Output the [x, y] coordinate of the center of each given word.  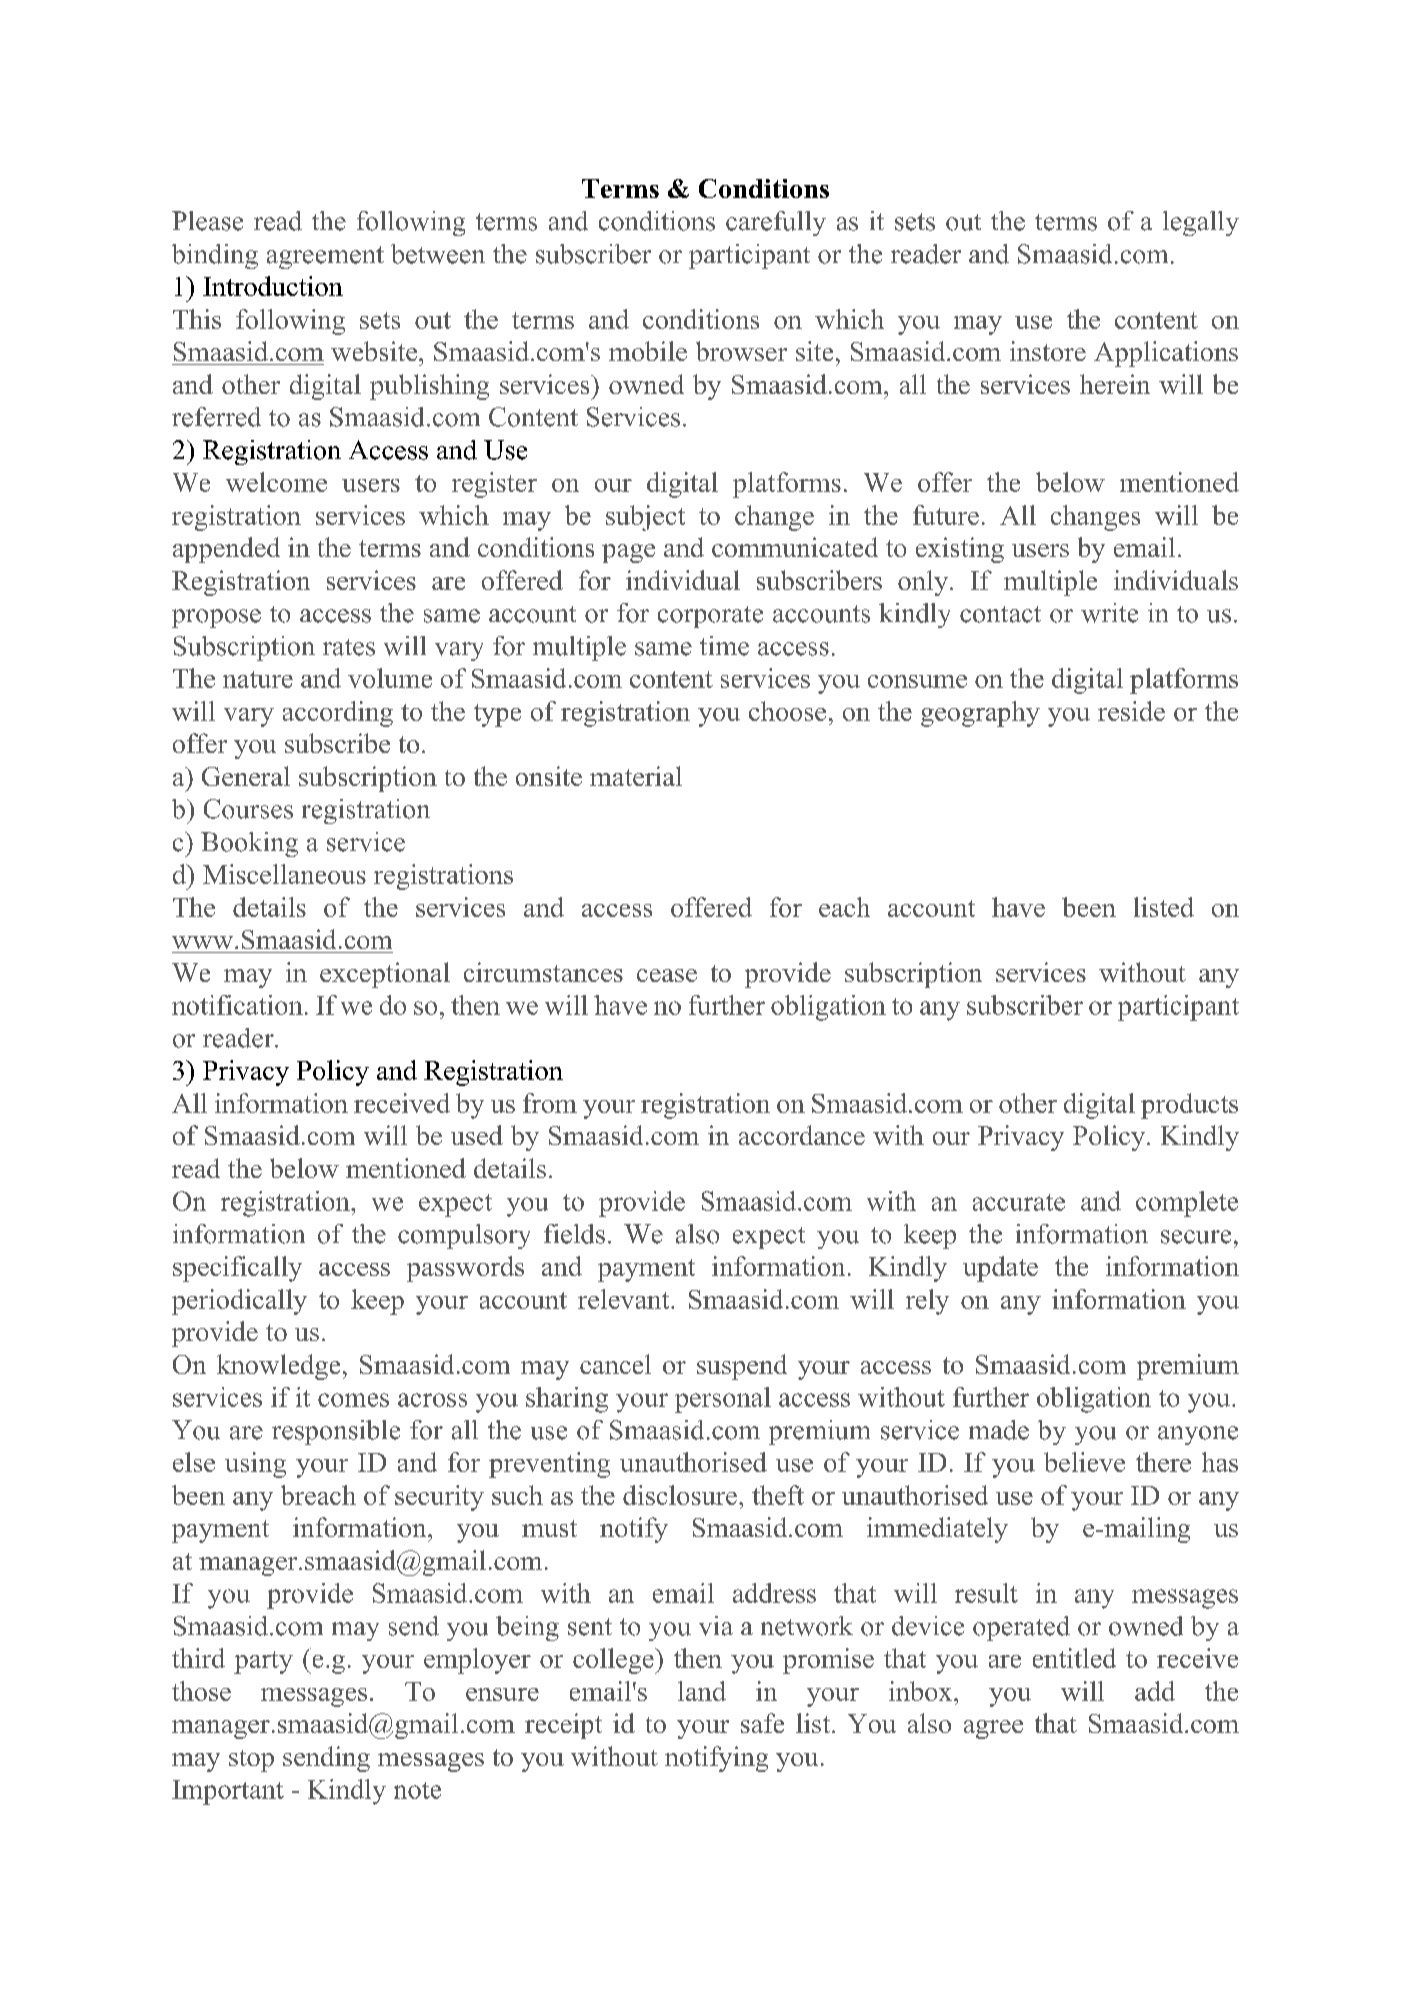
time [724, 646]
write [1109, 613]
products [1189, 1106]
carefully [776, 223]
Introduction [273, 286]
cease [667, 975]
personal [723, 1400]
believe [1084, 1462]
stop [251, 1761]
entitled [1074, 1658]
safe [762, 1723]
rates [349, 647]
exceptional [385, 975]
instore [1048, 351]
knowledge [278, 1367]
